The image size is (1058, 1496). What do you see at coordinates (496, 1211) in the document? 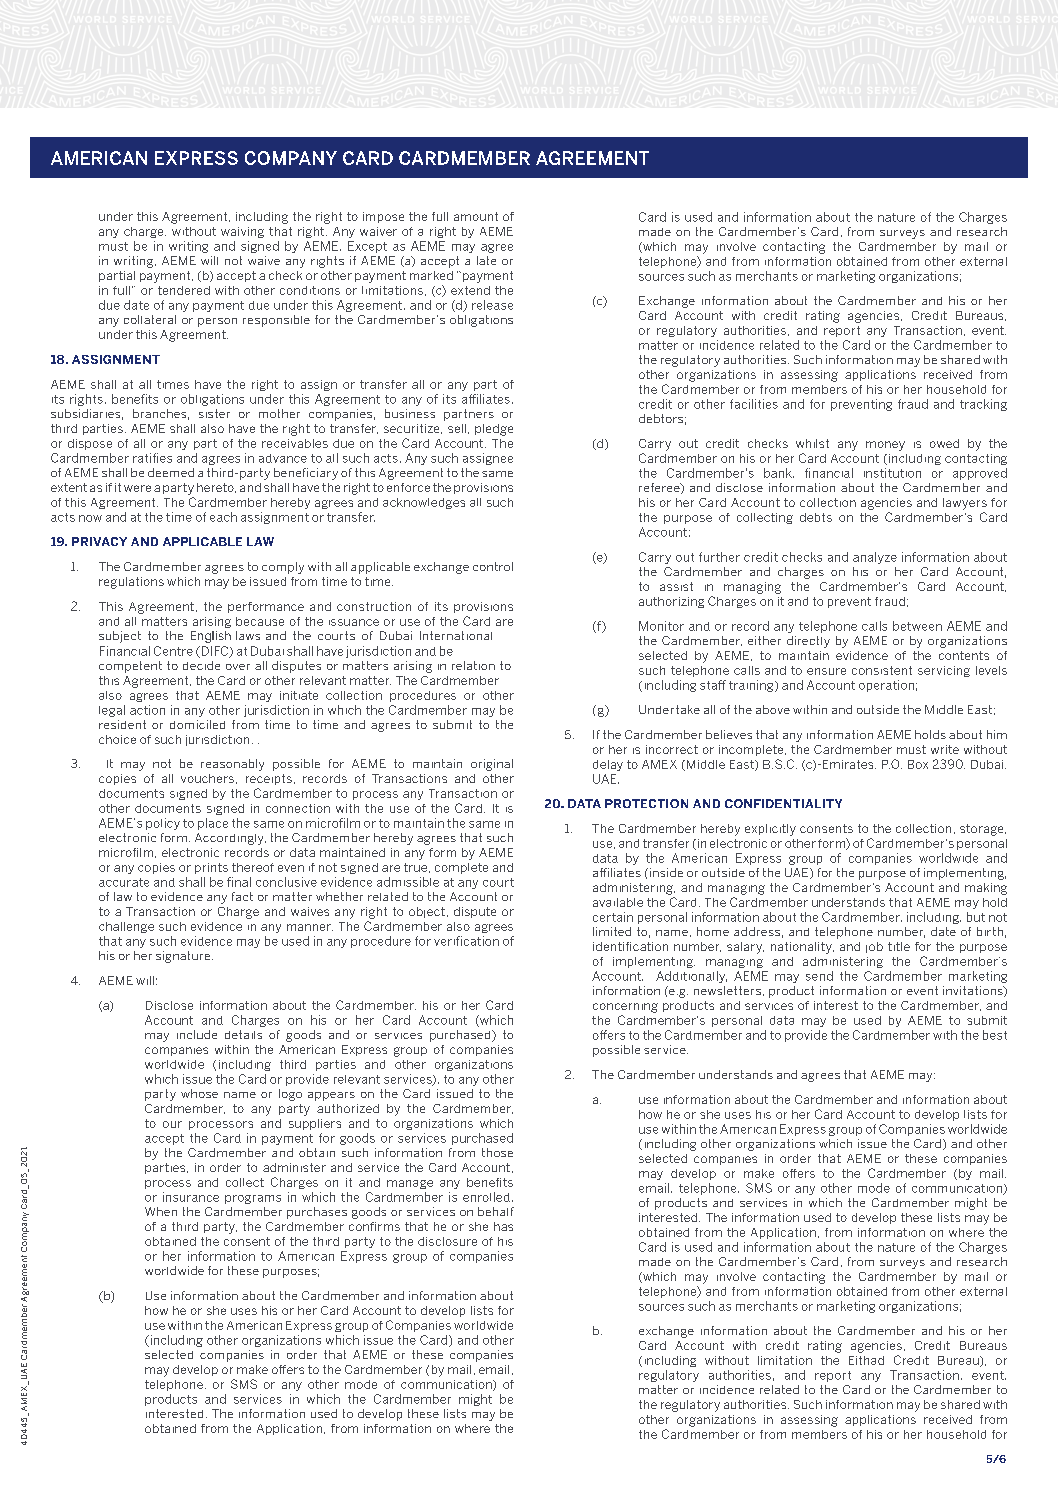
I see `behalf` at bounding box center [496, 1211].
